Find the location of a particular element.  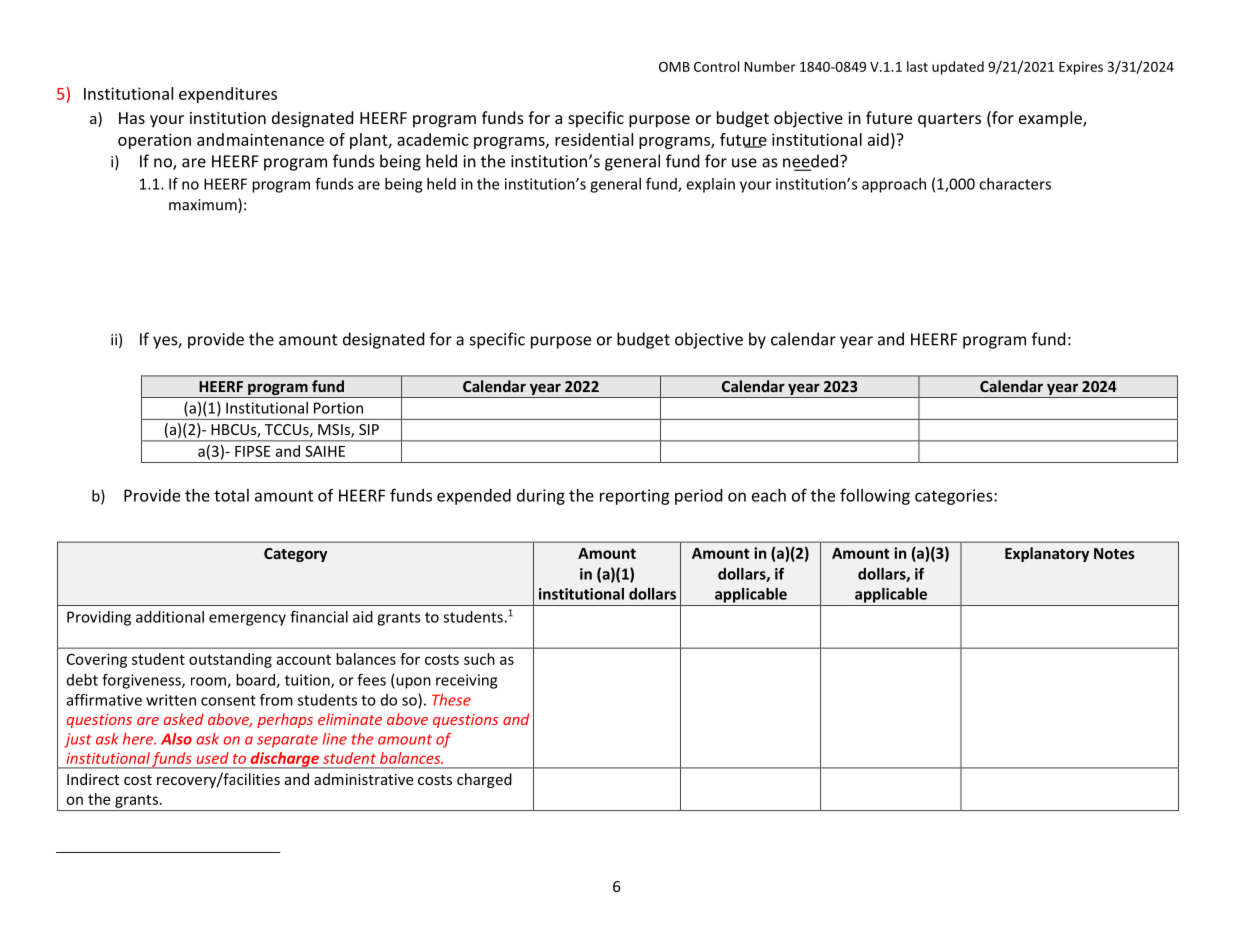

characters is located at coordinates (1015, 184).
